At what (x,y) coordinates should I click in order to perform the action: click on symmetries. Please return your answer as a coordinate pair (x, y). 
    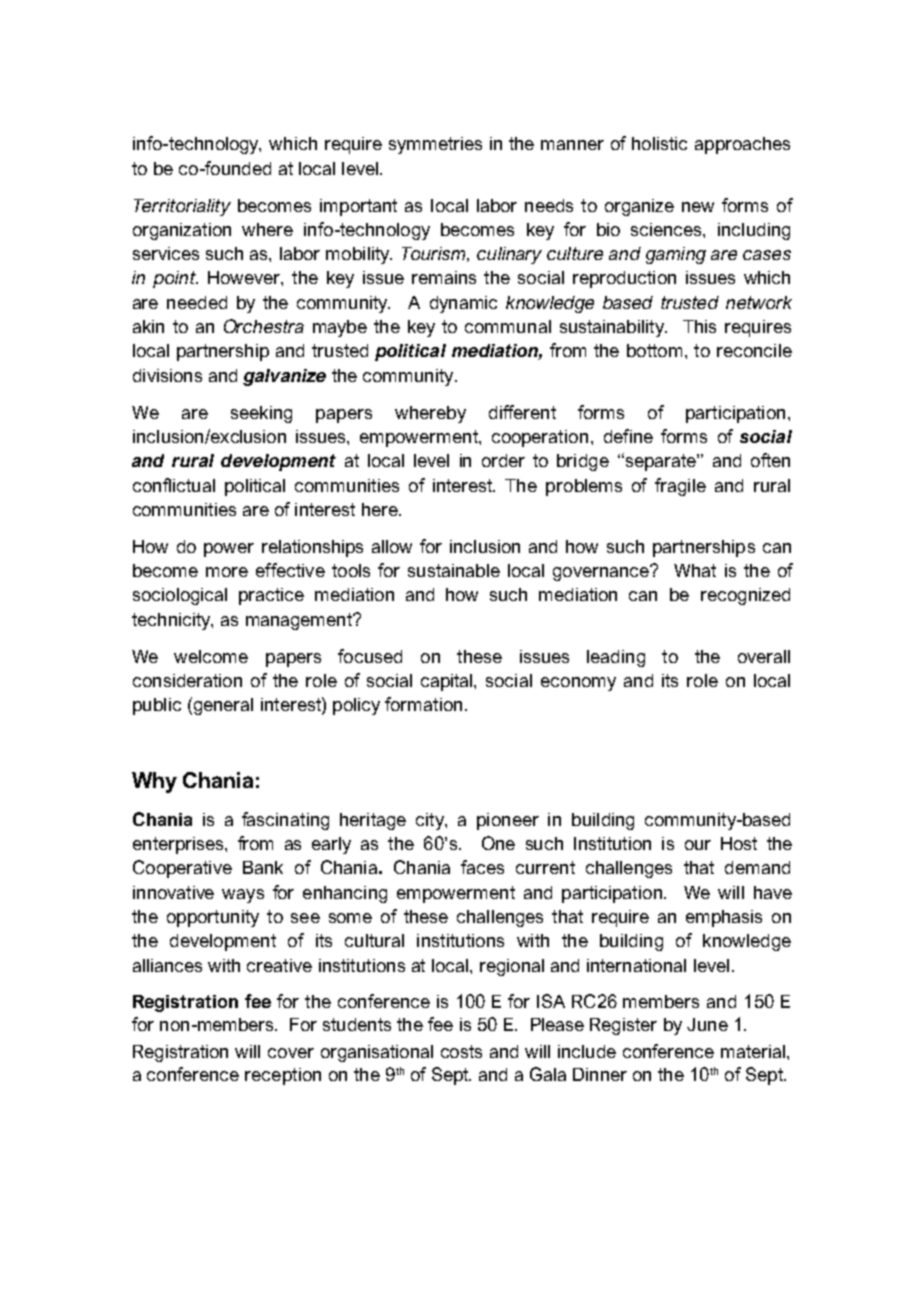
    Looking at the image, I should click on (435, 145).
